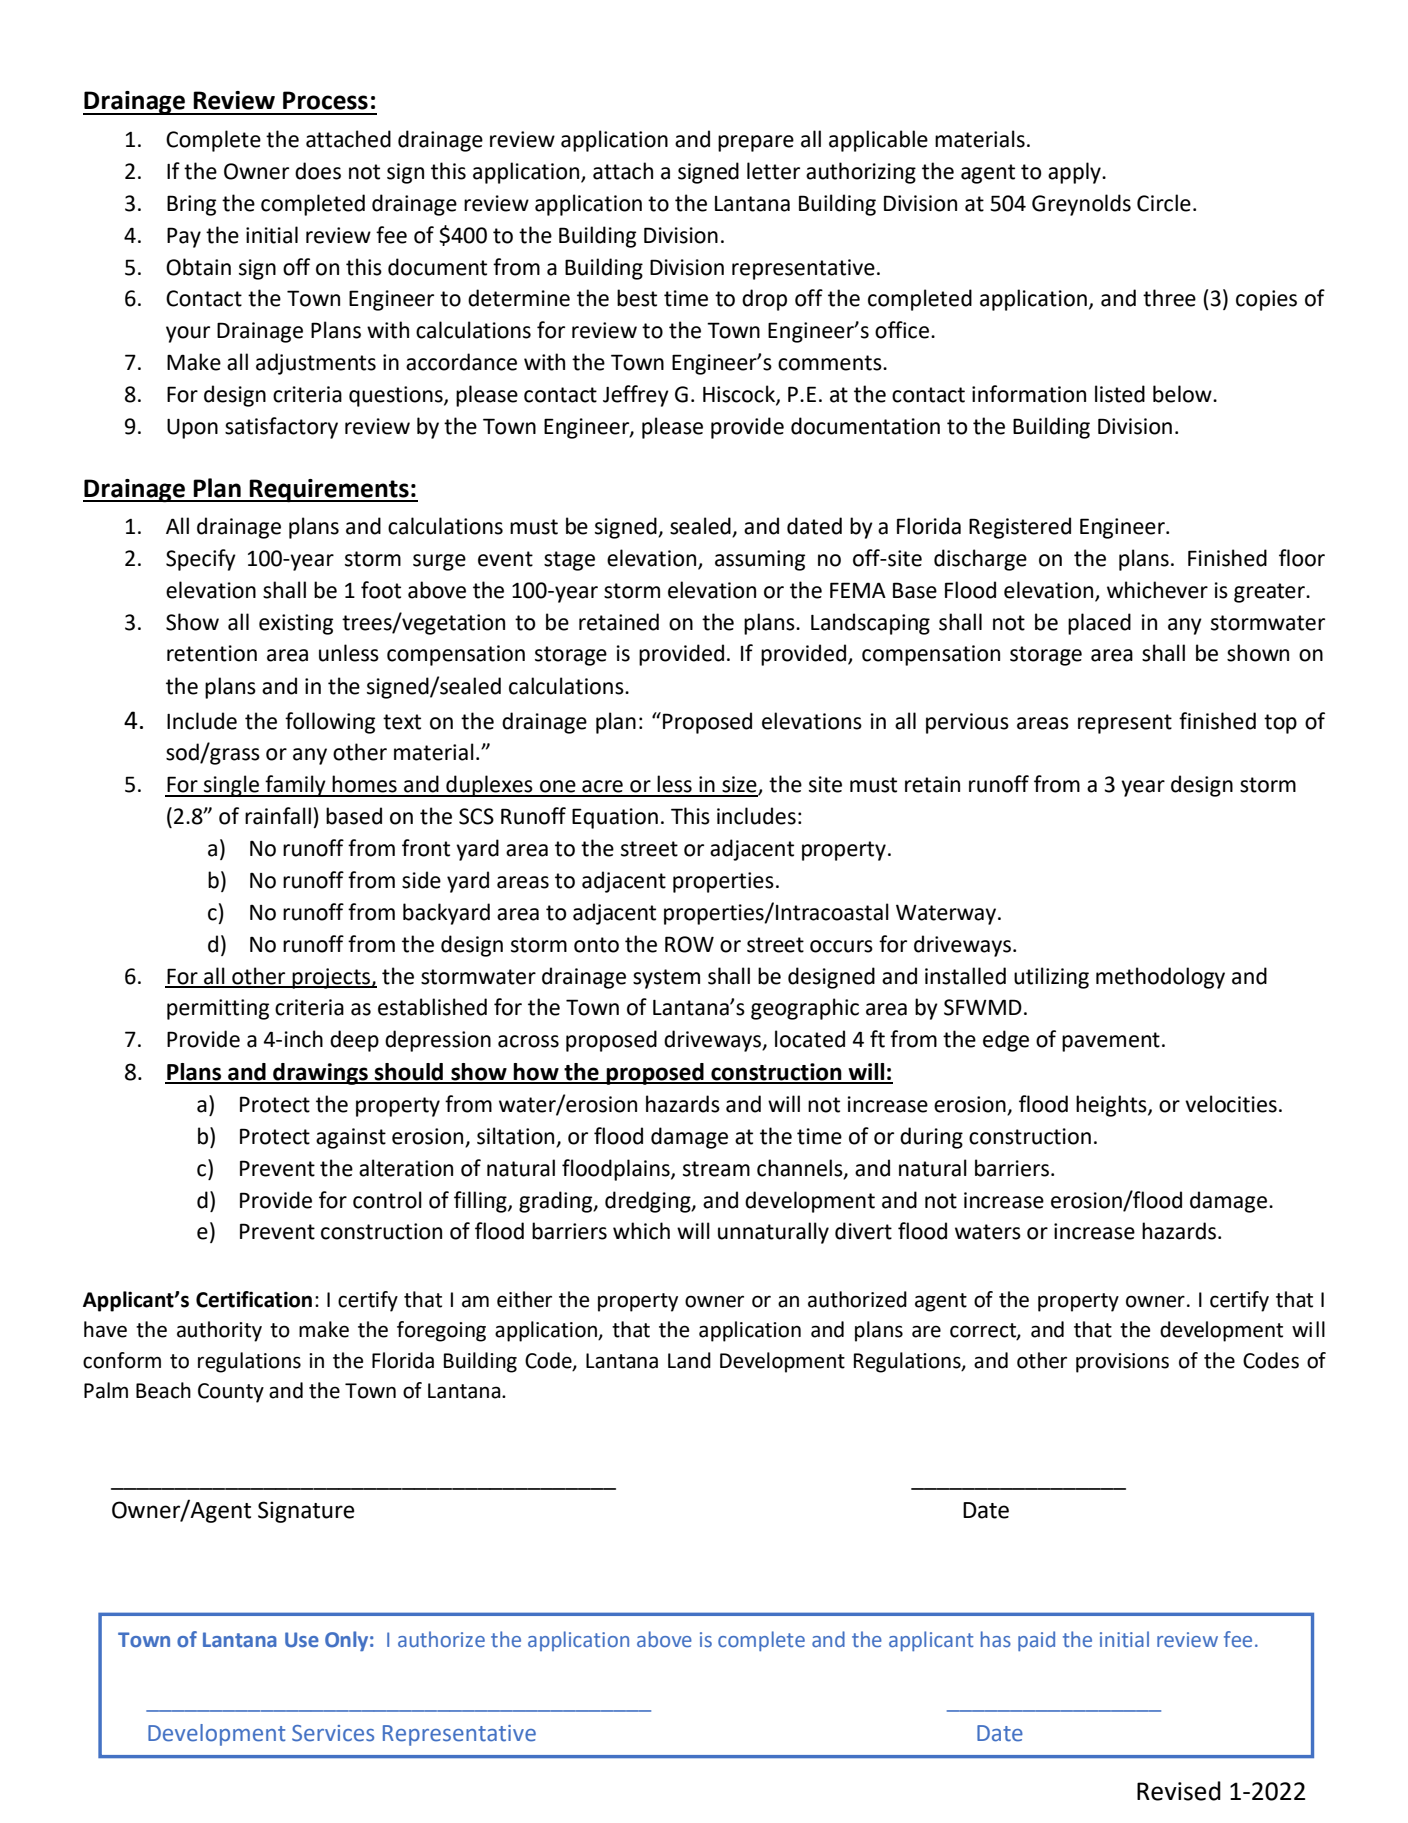 Image resolution: width=1408 pixels, height=1823 pixels. What do you see at coordinates (1164, 203) in the page?
I see `Circle` at bounding box center [1164, 203].
